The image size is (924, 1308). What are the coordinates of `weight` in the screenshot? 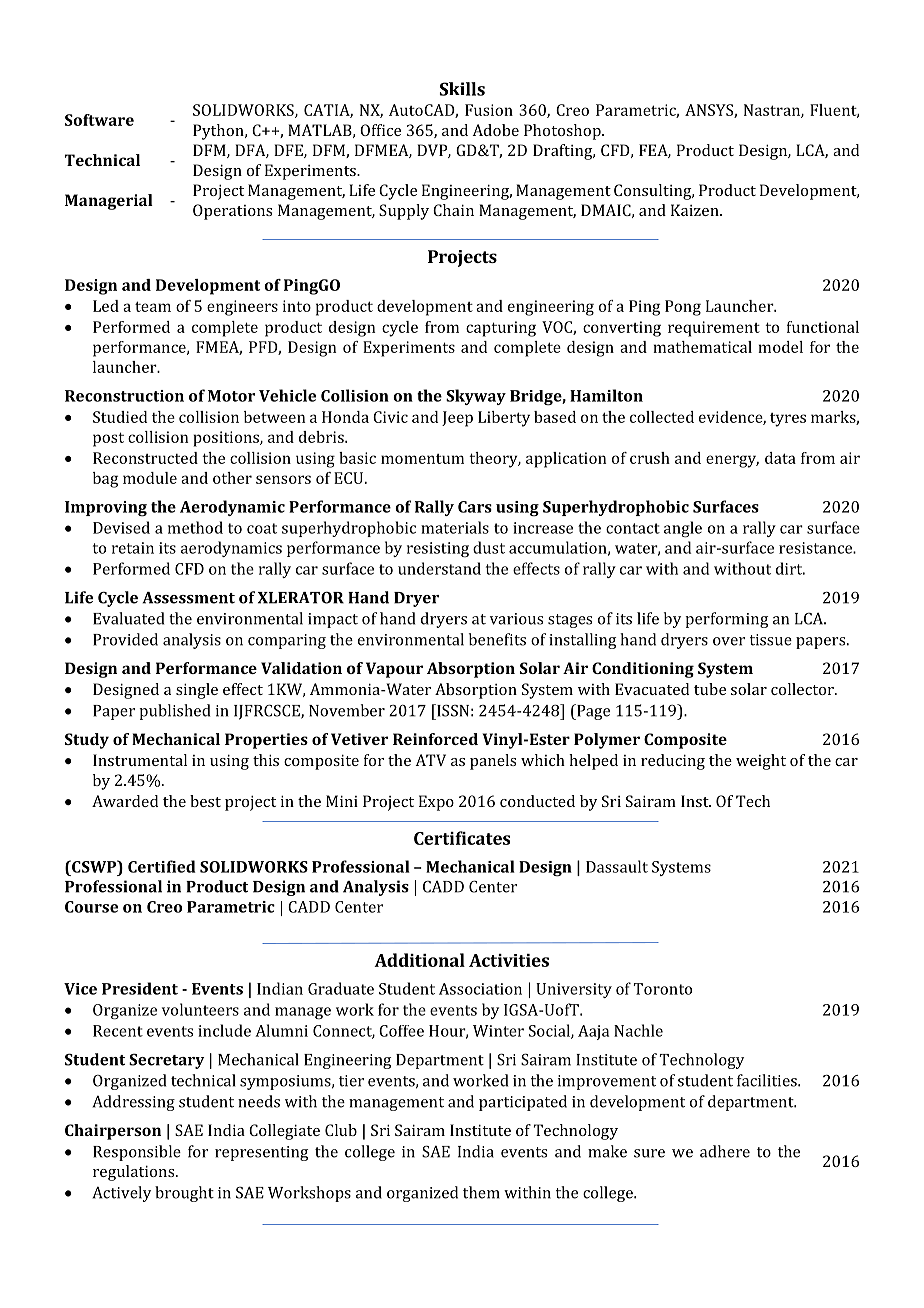 It's located at (761, 762).
